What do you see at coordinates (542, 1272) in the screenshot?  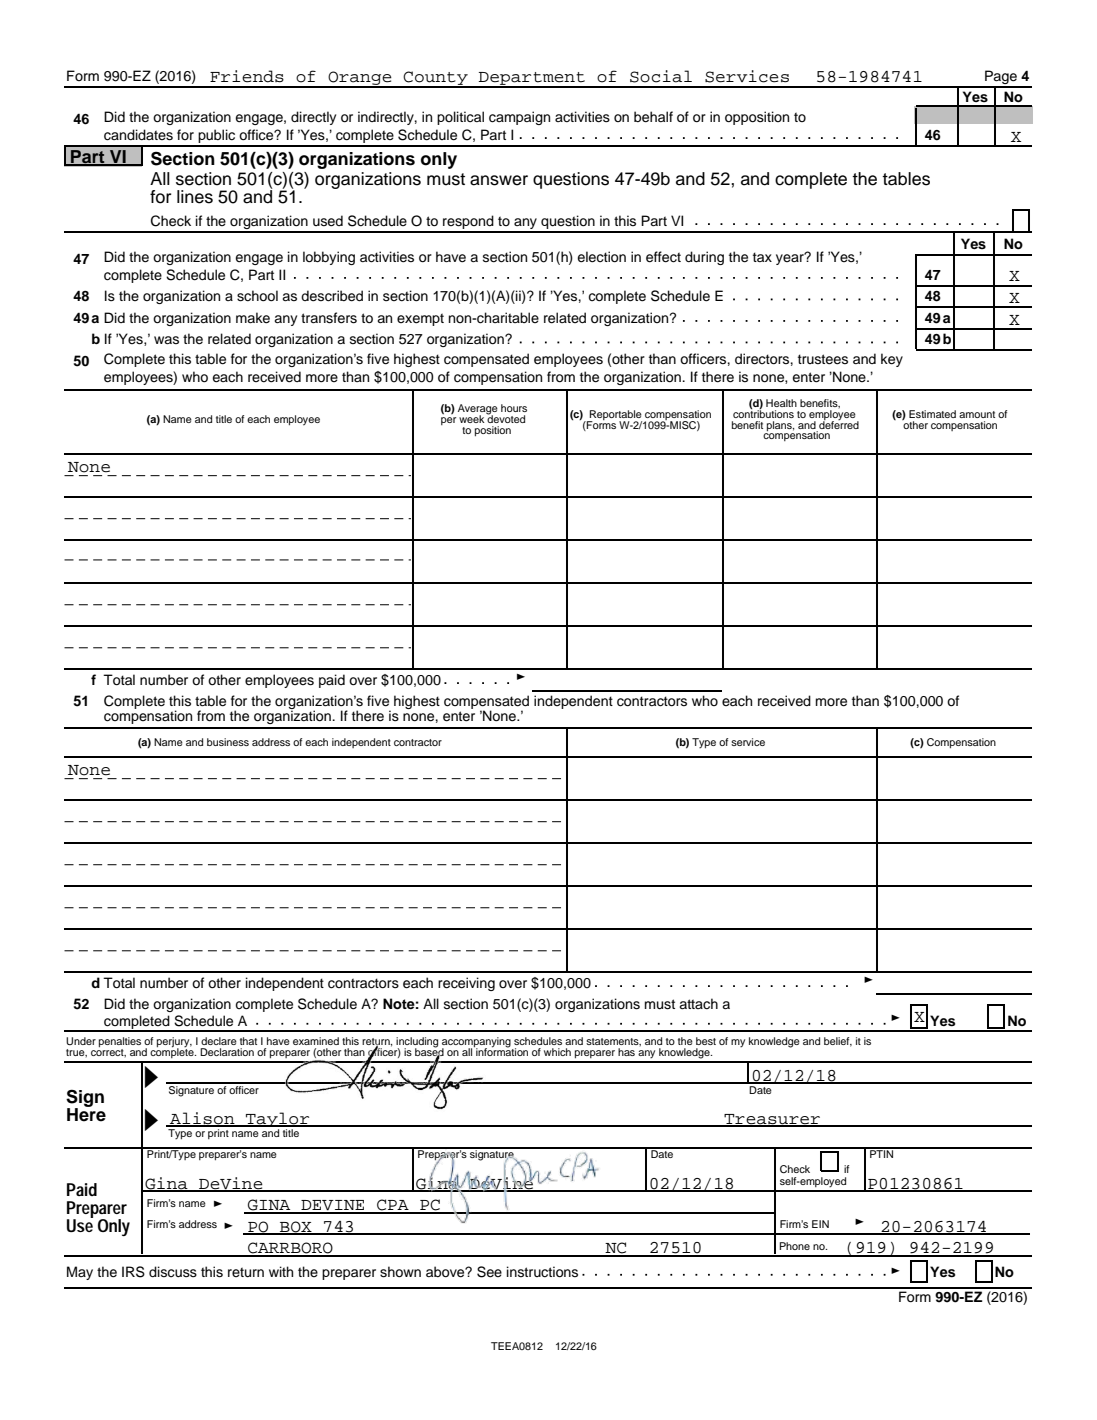 I see `instructions` at bounding box center [542, 1272].
